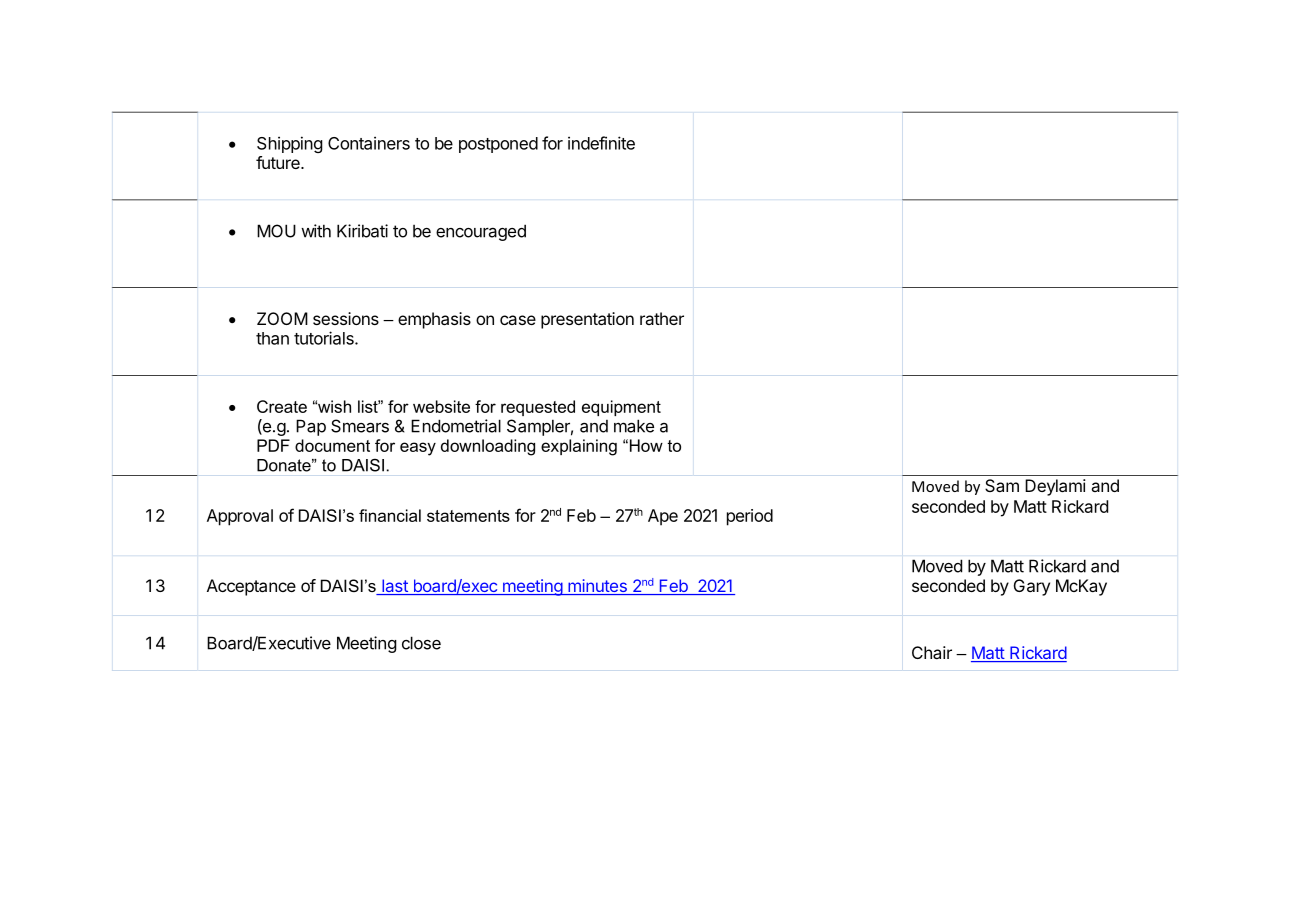 Image resolution: width=1308 pixels, height=924 pixels. What do you see at coordinates (597, 587) in the screenshot?
I see `minutes` at bounding box center [597, 587].
